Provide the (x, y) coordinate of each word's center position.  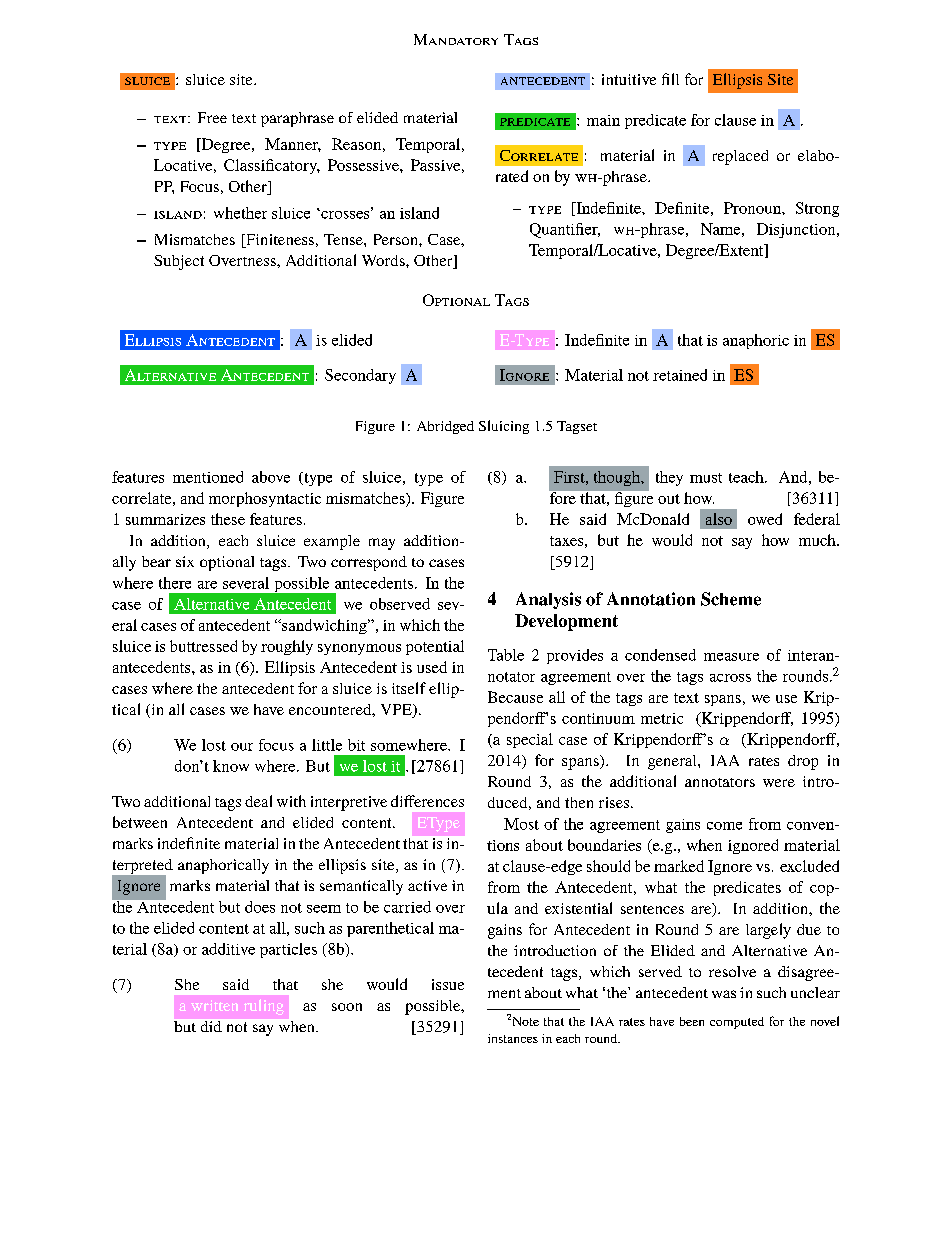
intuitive (629, 79)
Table (506, 655)
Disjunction (797, 230)
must (706, 478)
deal (258, 801)
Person (397, 239)
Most (521, 824)
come (724, 826)
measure (731, 657)
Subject (179, 262)
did (211, 1026)
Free (212, 117)
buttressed (203, 646)
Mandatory (456, 39)
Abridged (445, 427)
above (271, 477)
